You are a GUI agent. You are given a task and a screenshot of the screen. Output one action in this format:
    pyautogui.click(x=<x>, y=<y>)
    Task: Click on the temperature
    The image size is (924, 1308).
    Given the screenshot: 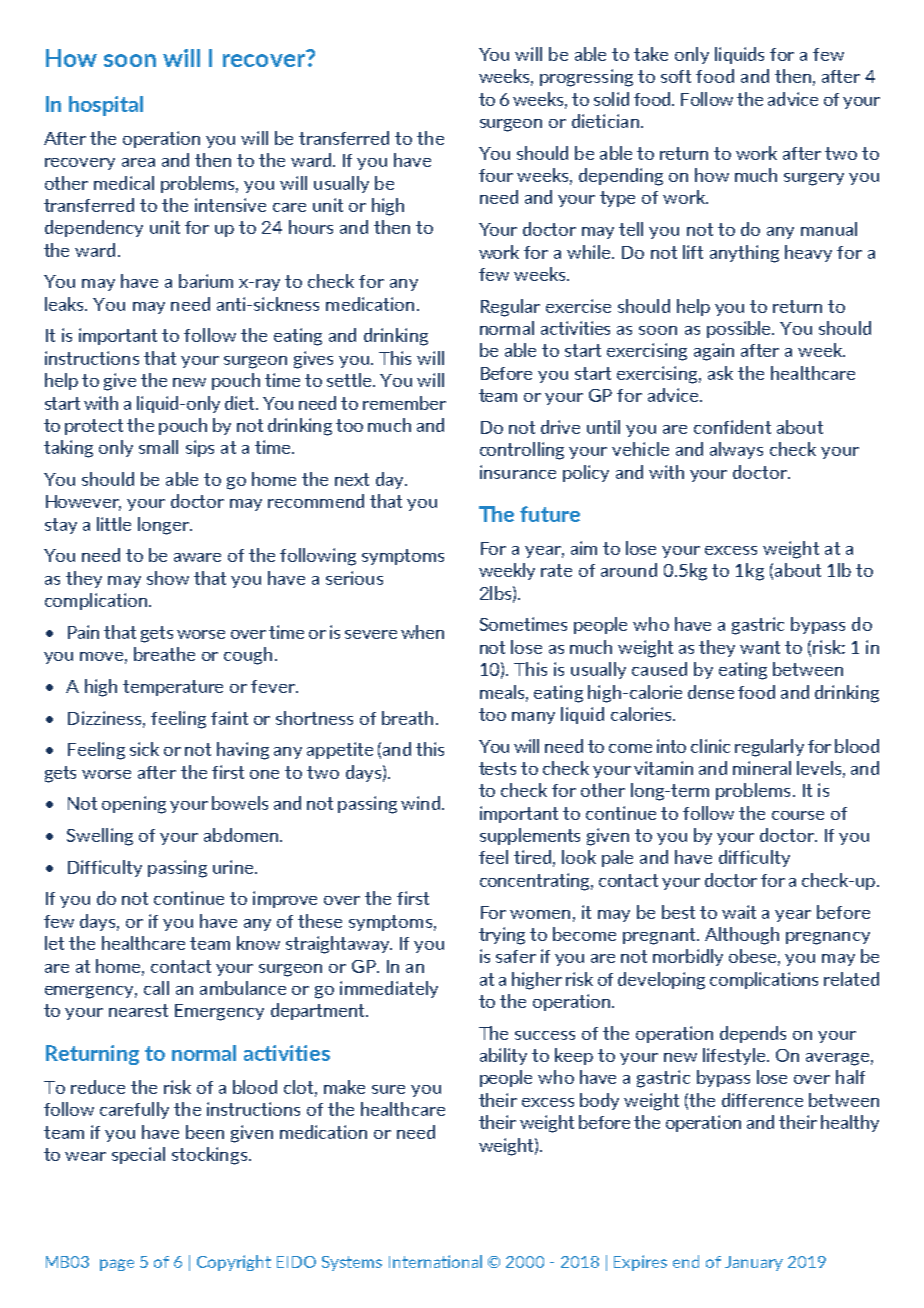 What is the action you would take?
    pyautogui.click(x=173, y=688)
